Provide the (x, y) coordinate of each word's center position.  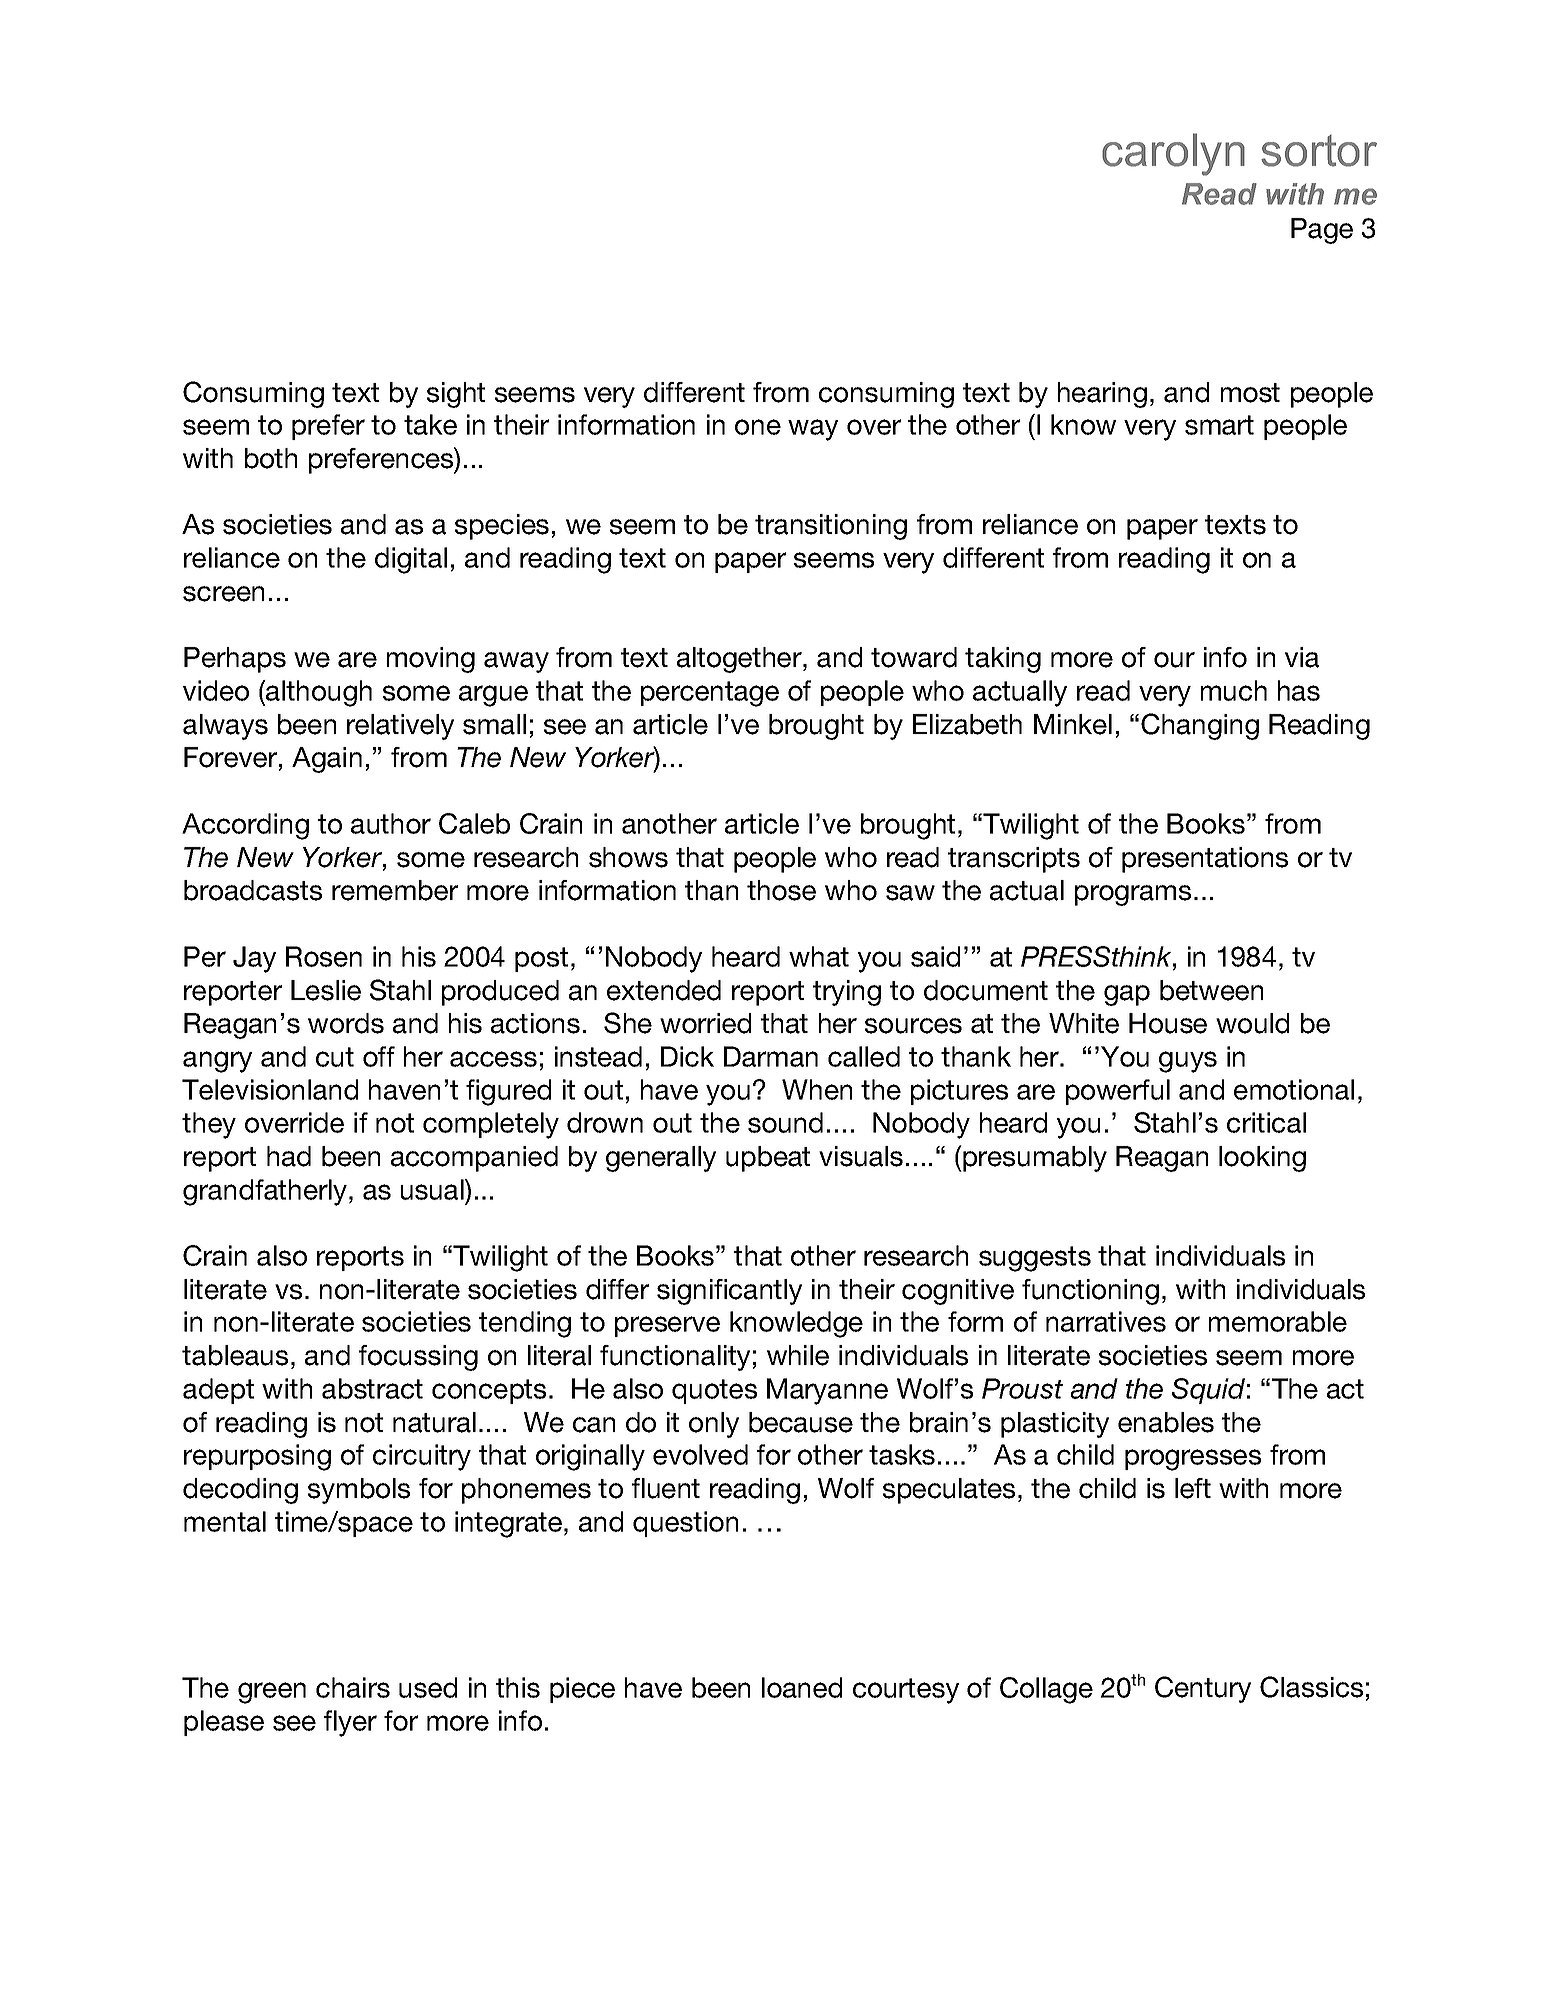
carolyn (1173, 154)
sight (456, 395)
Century (1203, 1689)
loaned (802, 1687)
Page (1322, 231)
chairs (353, 1687)
